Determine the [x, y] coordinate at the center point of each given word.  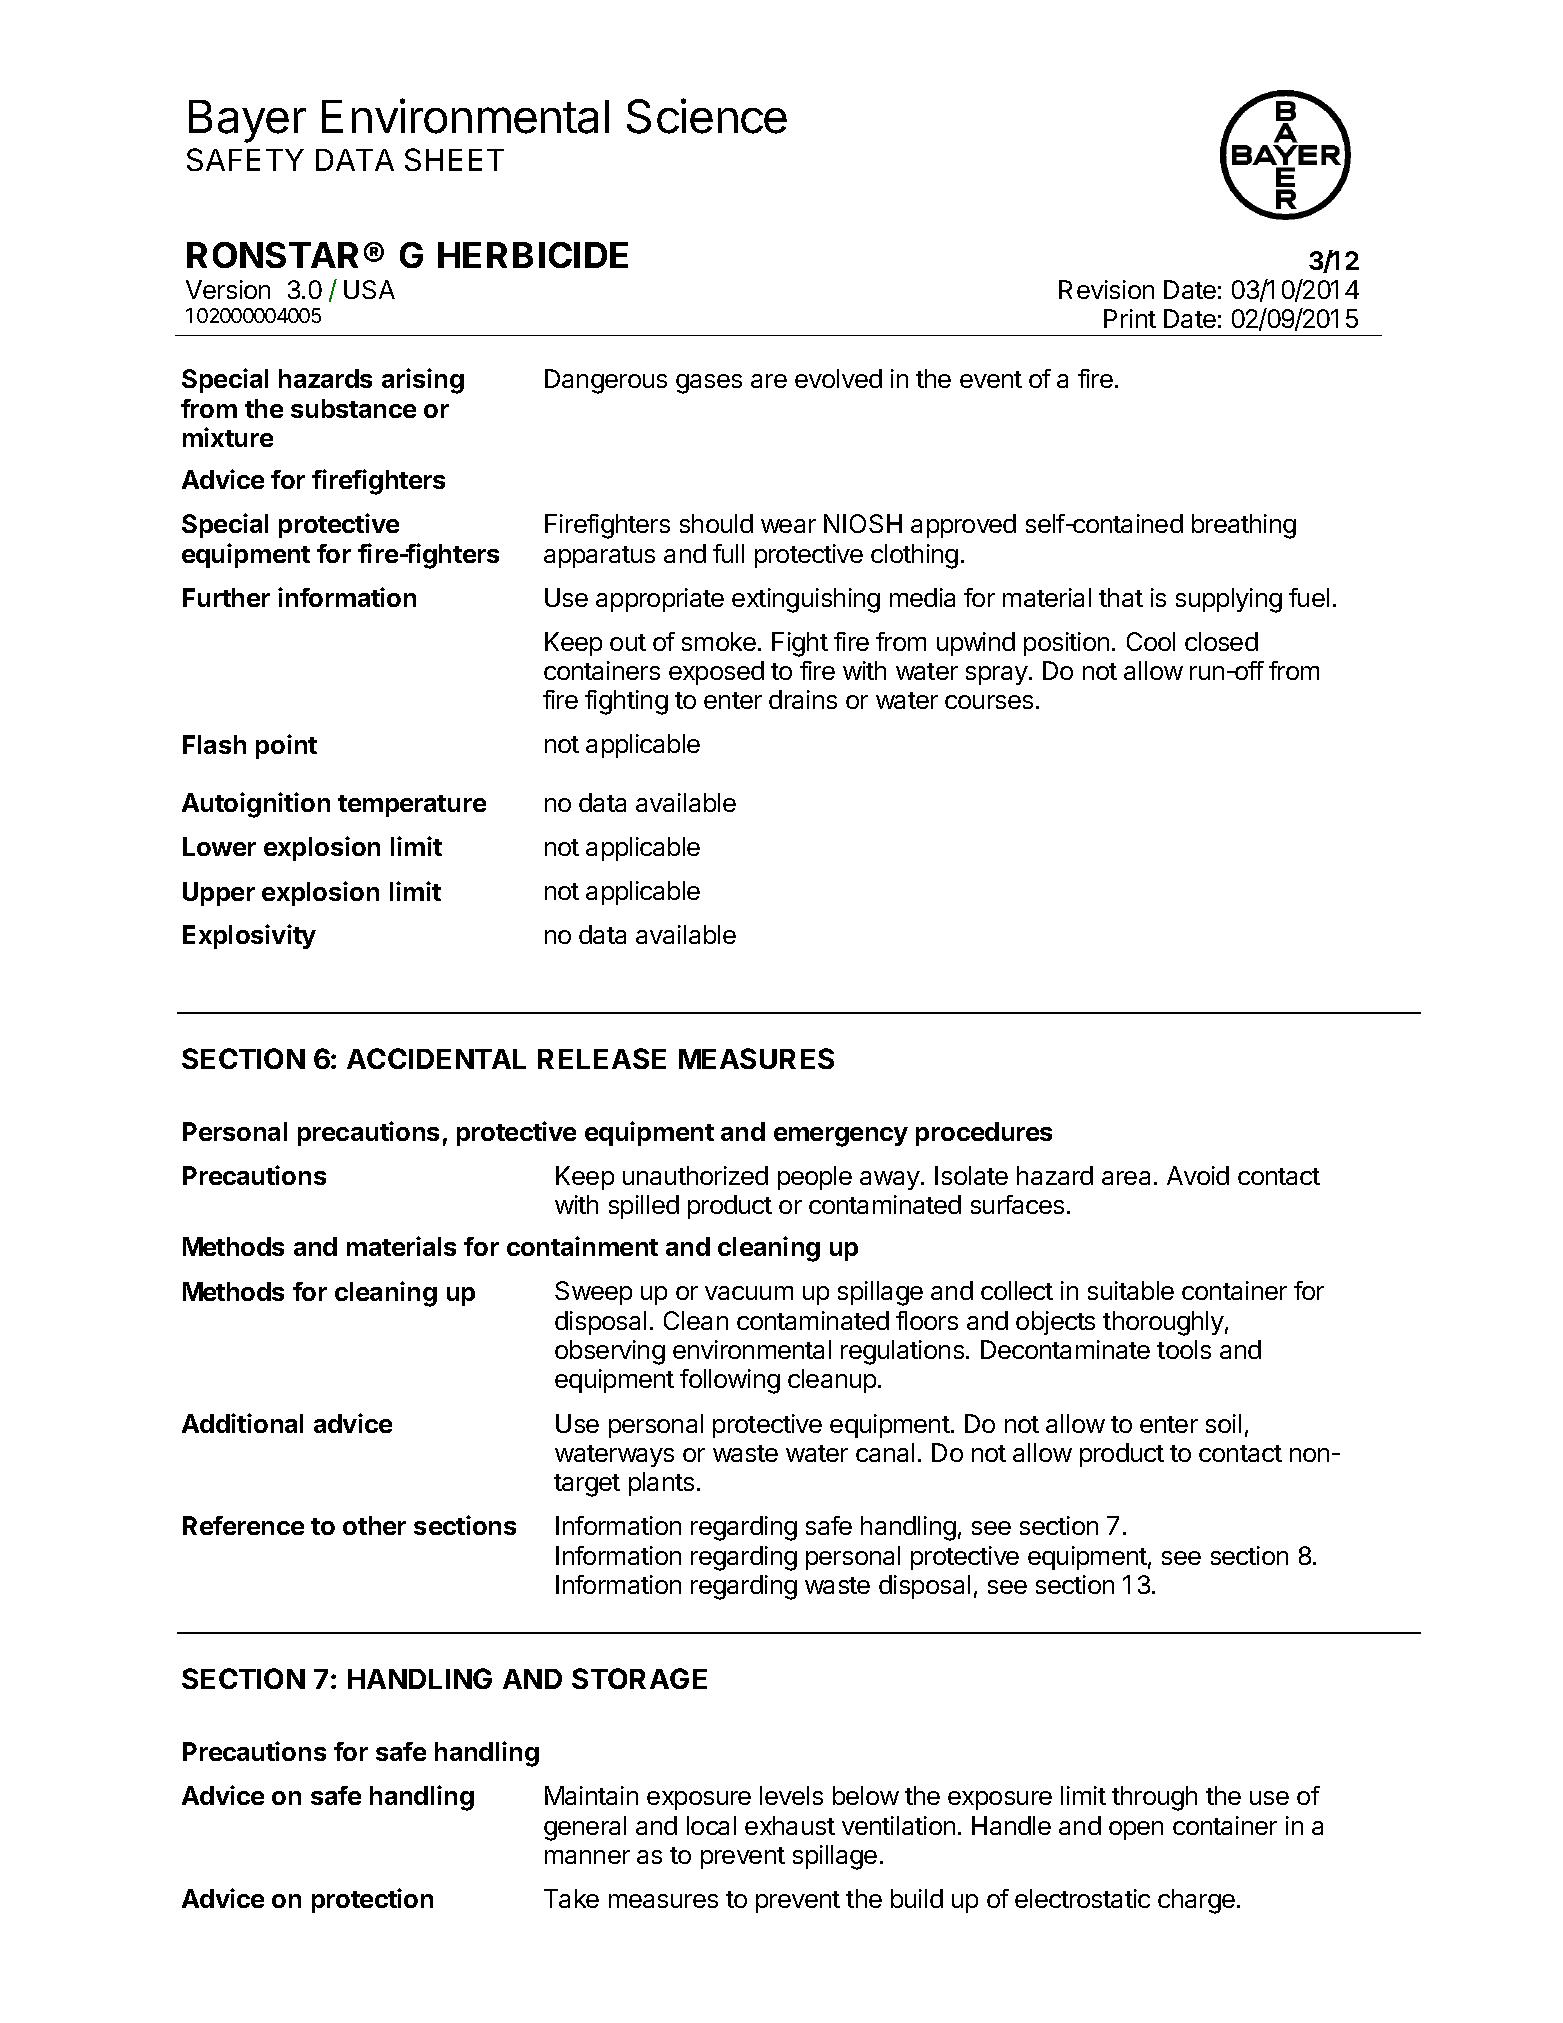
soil [1223, 1423]
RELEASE [602, 1058]
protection [372, 1900]
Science [707, 116]
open [1136, 1830]
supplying [1229, 600]
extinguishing [806, 600]
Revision [1106, 289]
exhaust [790, 1825]
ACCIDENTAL [436, 1058]
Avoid [1198, 1175]
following [730, 1381]
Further [226, 597]
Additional [242, 1423]
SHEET [454, 159]
